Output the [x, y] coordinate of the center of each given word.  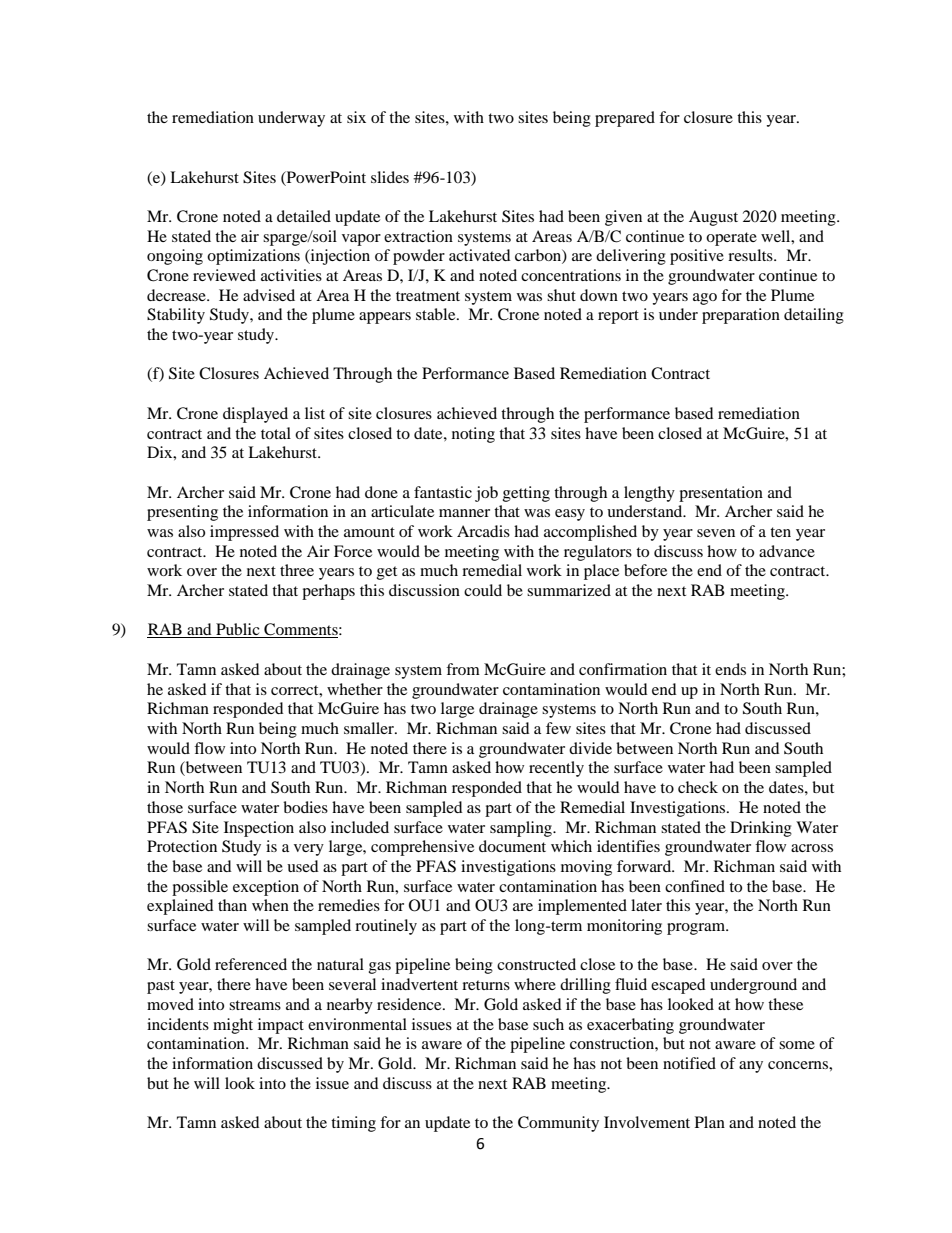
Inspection [259, 829]
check [698, 787]
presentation [721, 494]
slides [390, 177]
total [276, 433]
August [713, 218]
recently [556, 769]
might [233, 1026]
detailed [304, 216]
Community [558, 1124]
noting [473, 435]
